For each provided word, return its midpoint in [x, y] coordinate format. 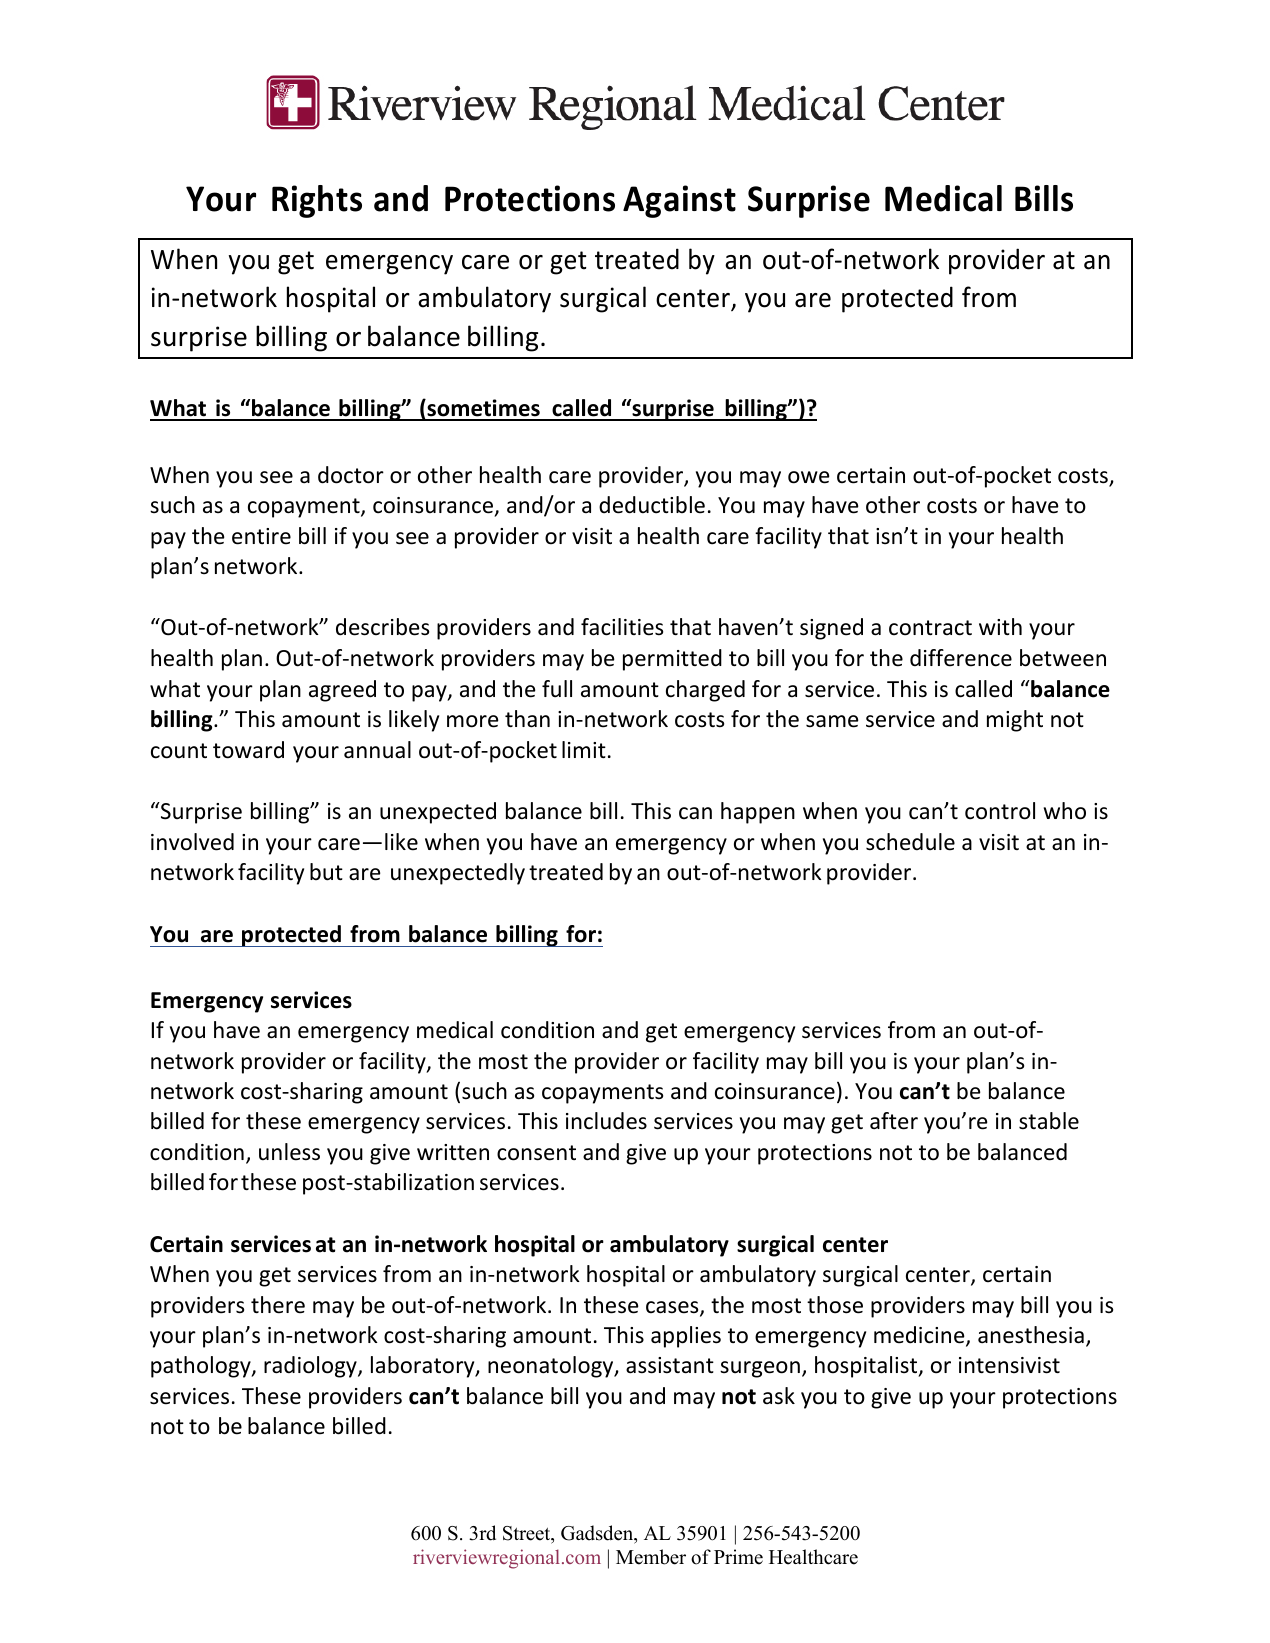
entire [261, 536]
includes [606, 1121]
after [894, 1121]
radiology [311, 1367]
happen [758, 813]
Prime [738, 1557]
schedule [910, 842]
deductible [652, 505]
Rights [317, 201]
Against [679, 201]
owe [809, 477]
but [326, 872]
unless [289, 1152]
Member [651, 1557]
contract [930, 628]
